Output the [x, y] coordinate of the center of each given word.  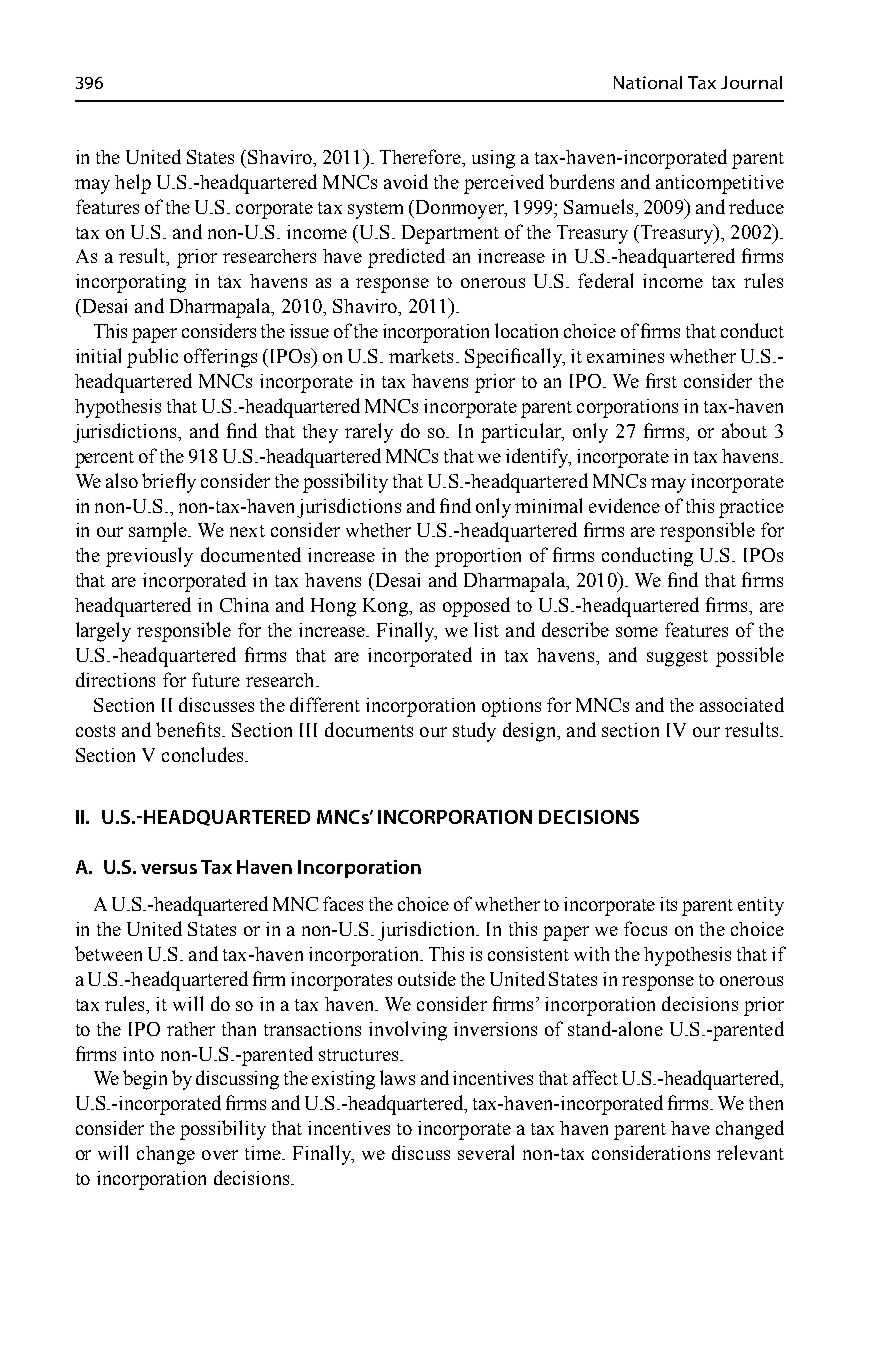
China [244, 605]
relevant [750, 1152]
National [648, 82]
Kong [386, 607]
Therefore [421, 156]
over [220, 1155]
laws [397, 1077]
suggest [677, 658]
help [133, 184]
